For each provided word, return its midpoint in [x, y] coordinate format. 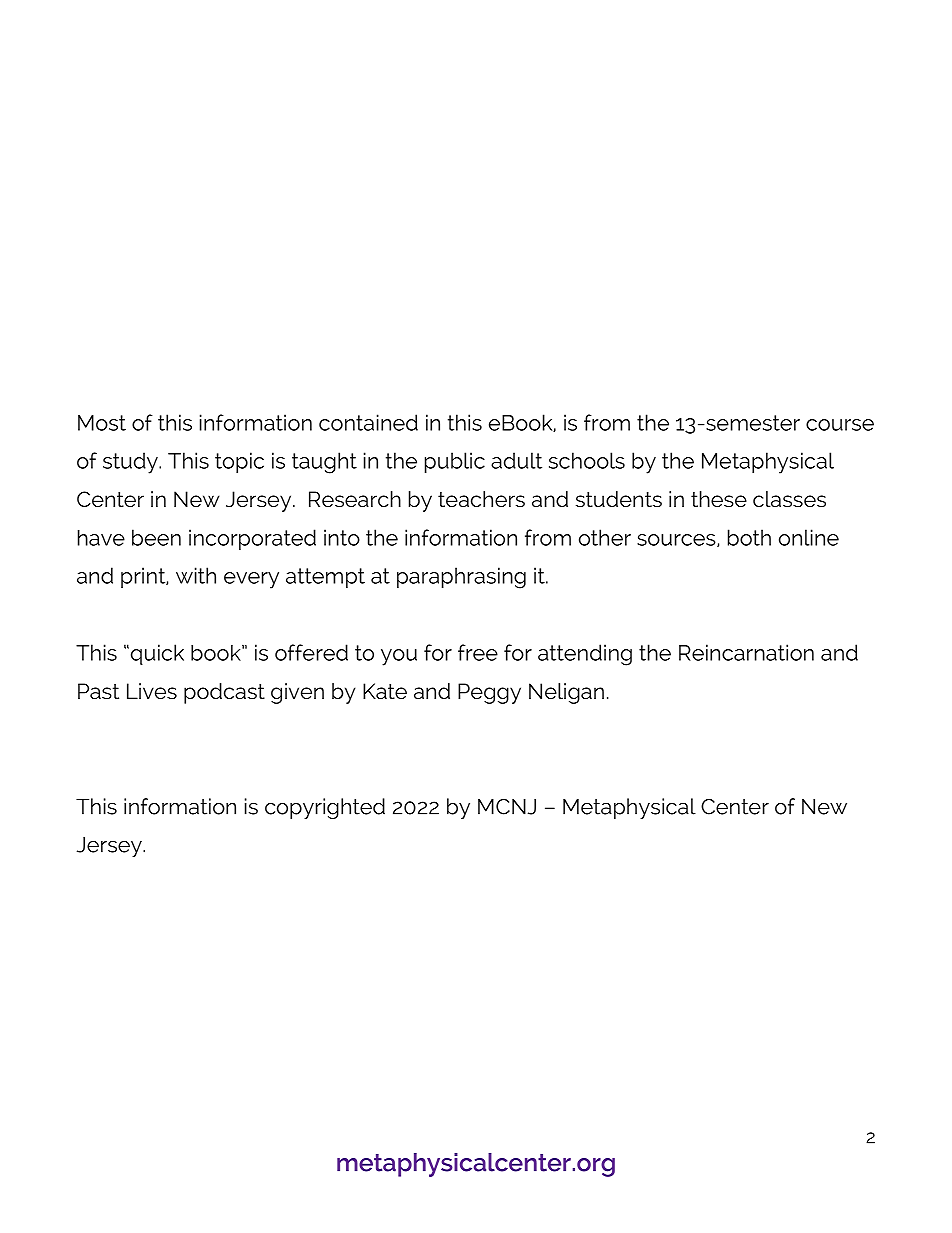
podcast [224, 693]
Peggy [489, 693]
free [478, 652]
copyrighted [325, 808]
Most [102, 423]
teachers [481, 499]
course [840, 425]
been [156, 537]
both [749, 537]
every [251, 580]
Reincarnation [746, 652]
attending [585, 655]
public [455, 462]
